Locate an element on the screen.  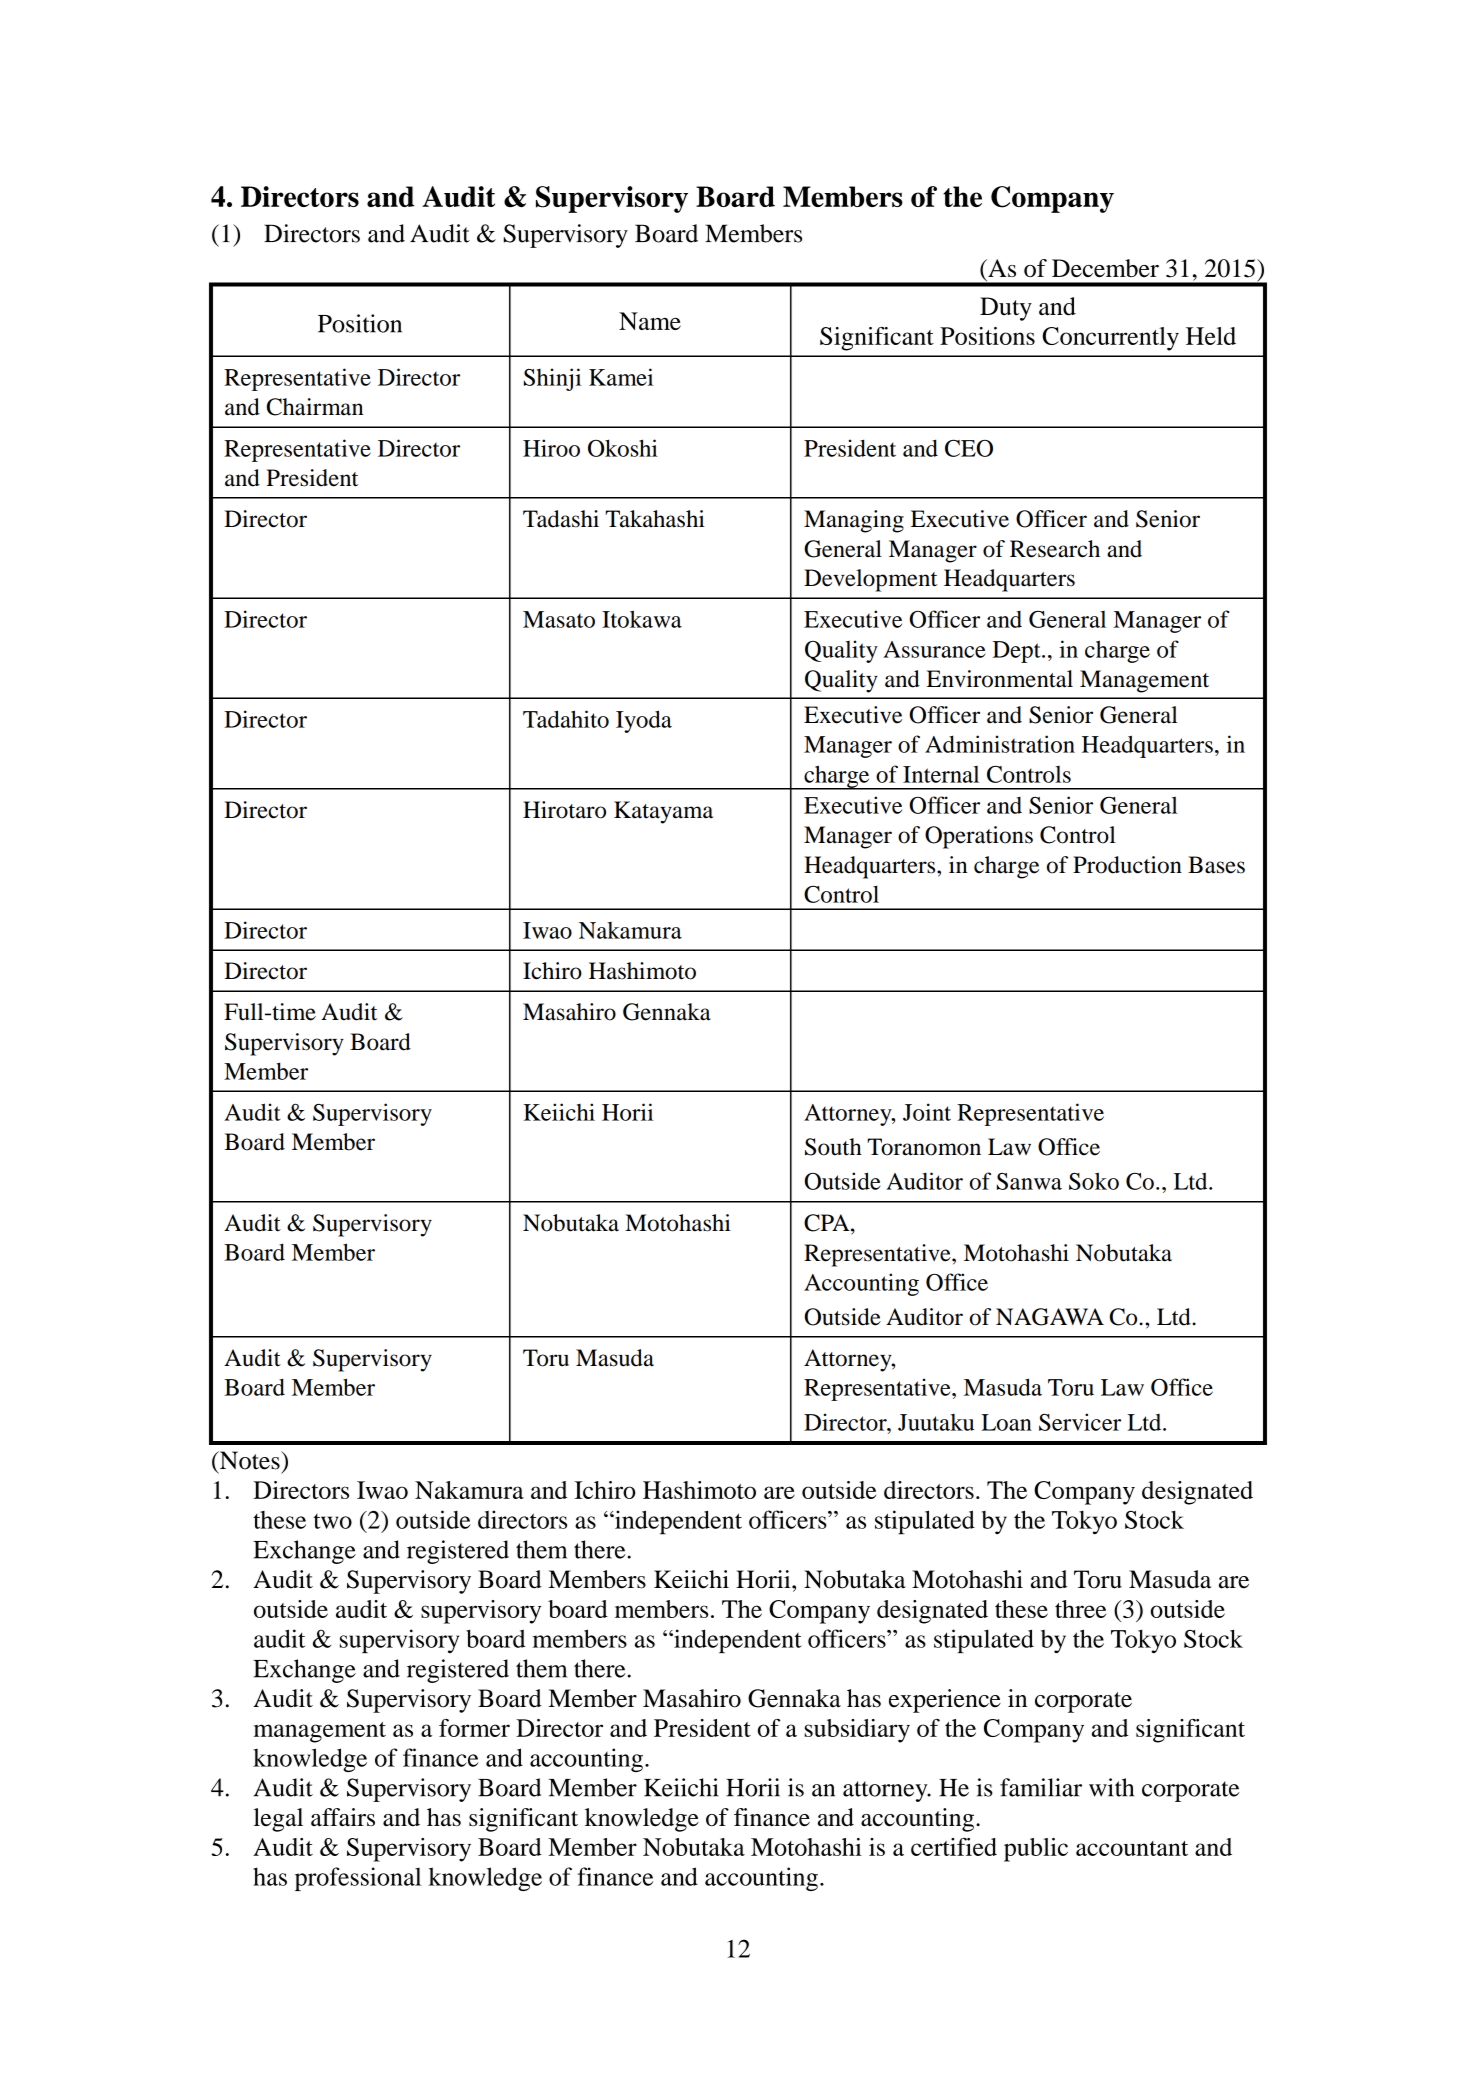
Chairman is located at coordinates (315, 407).
